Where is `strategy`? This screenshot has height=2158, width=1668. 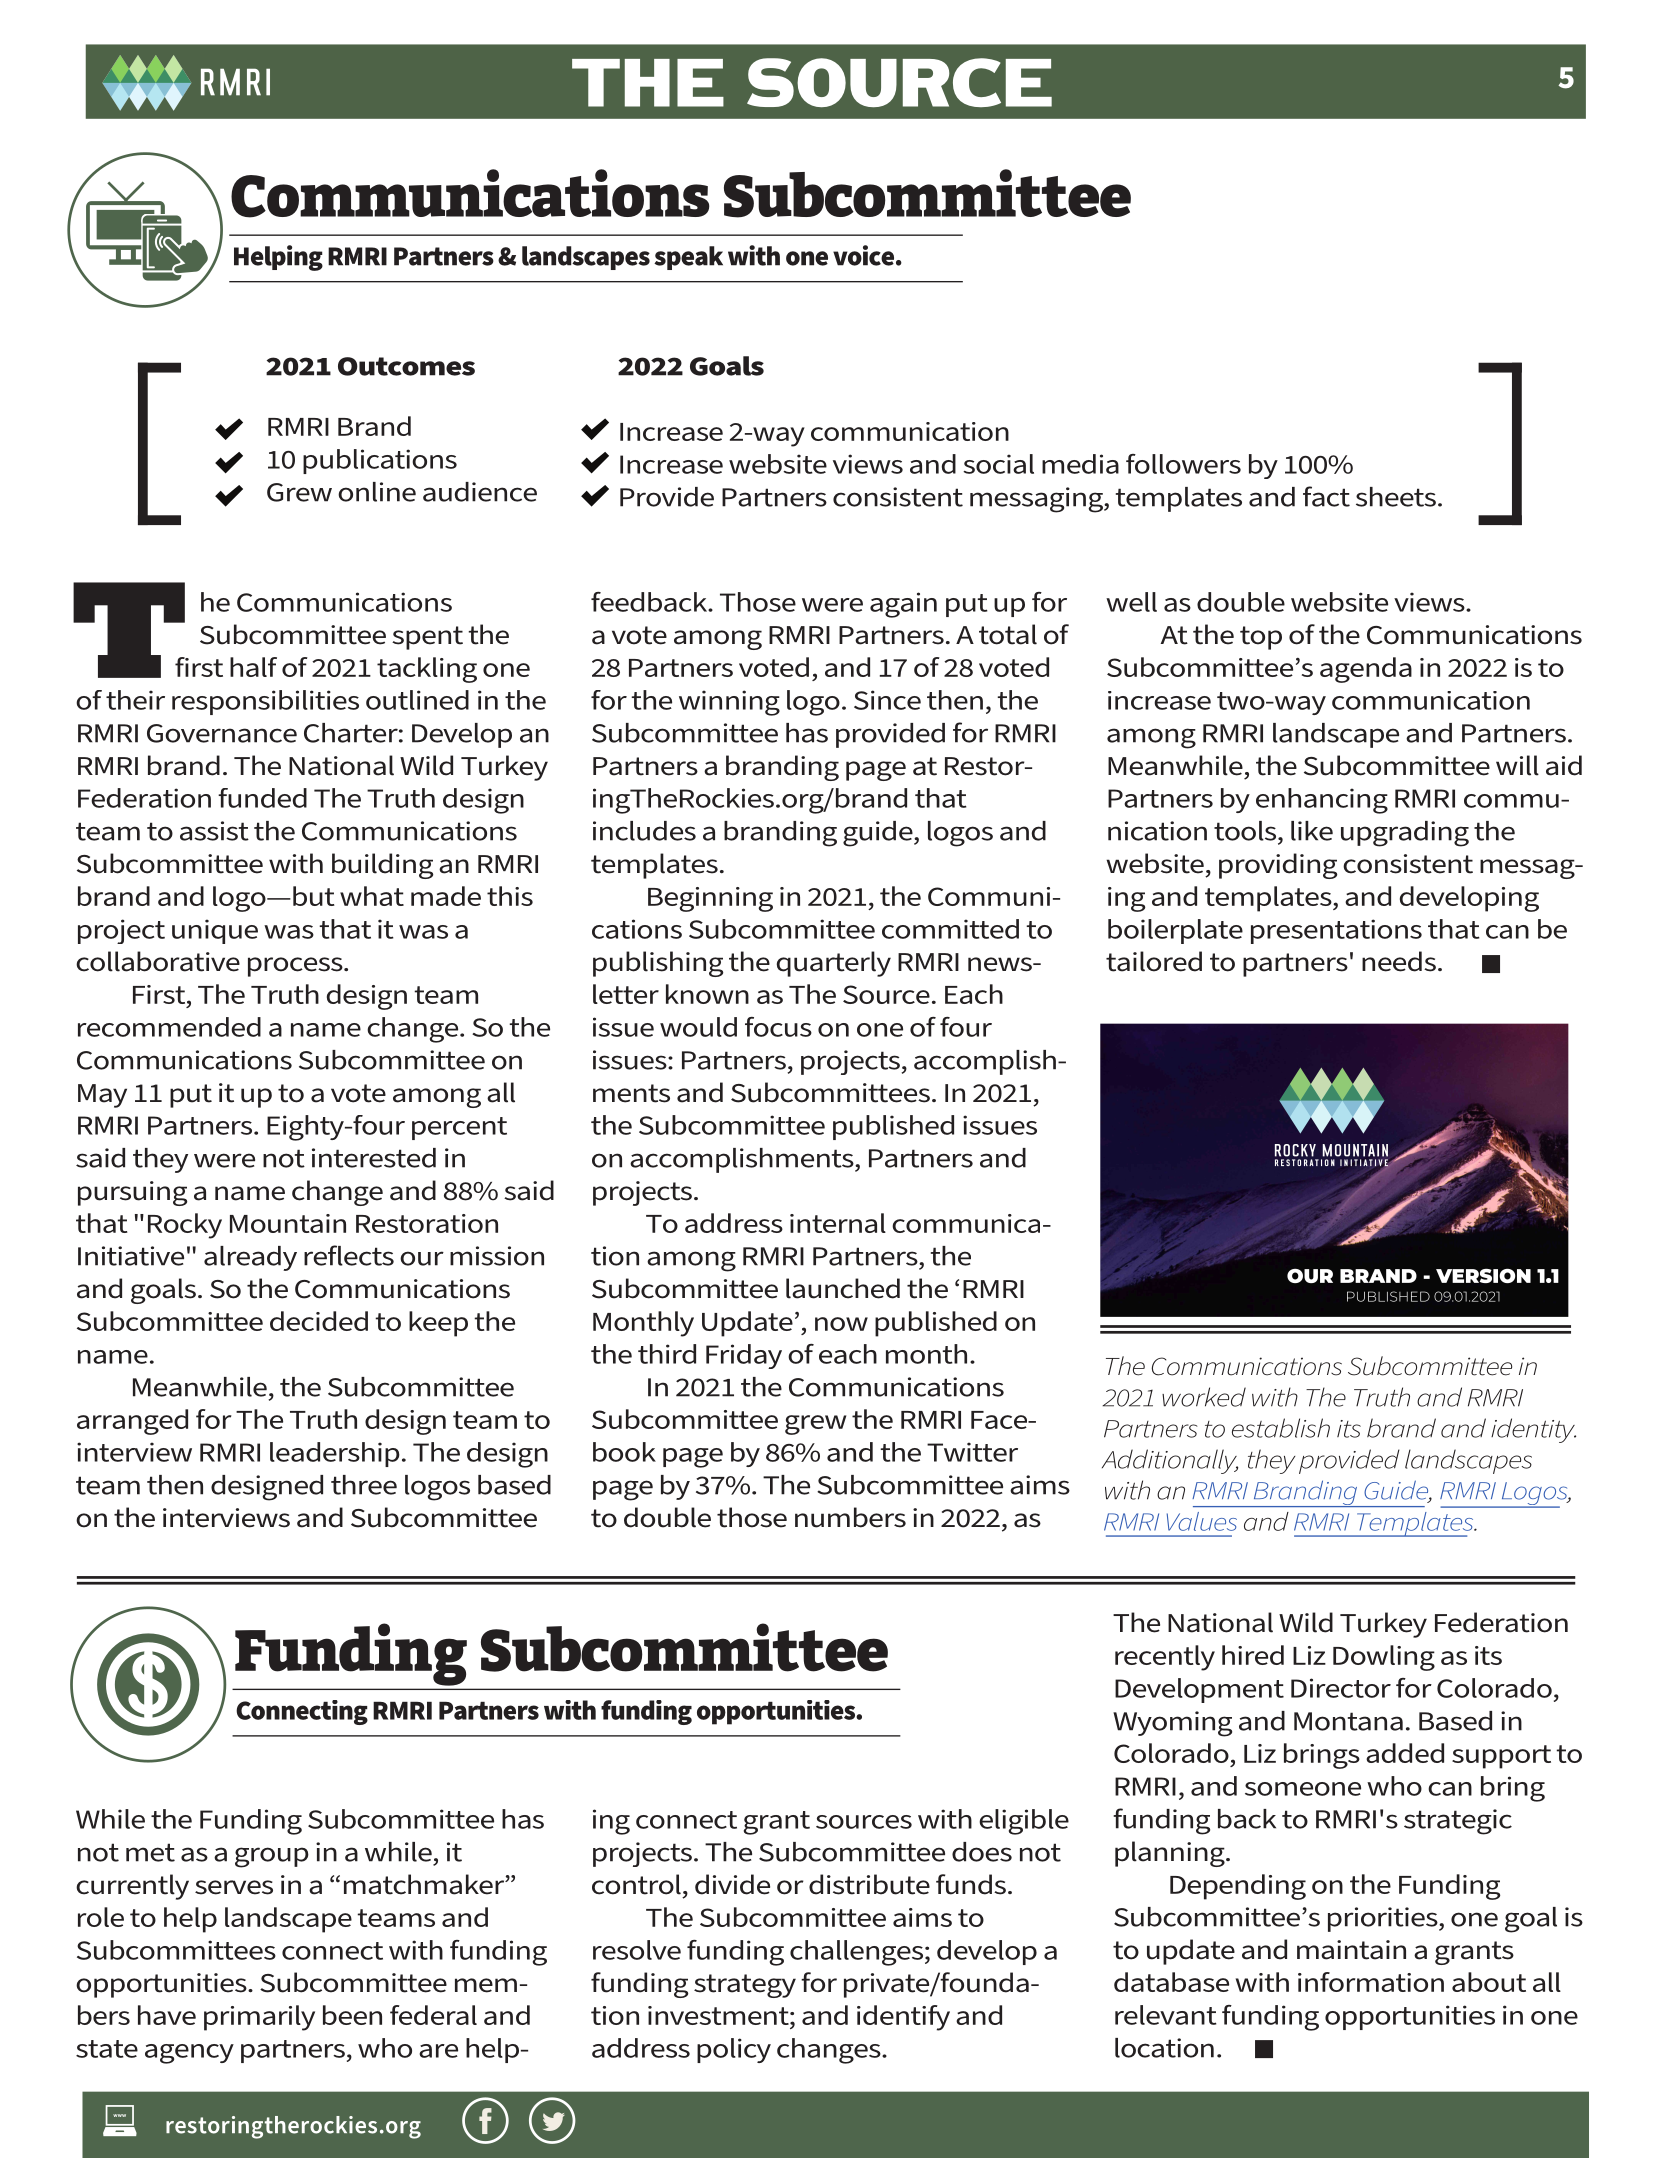 strategy is located at coordinates (745, 1986).
